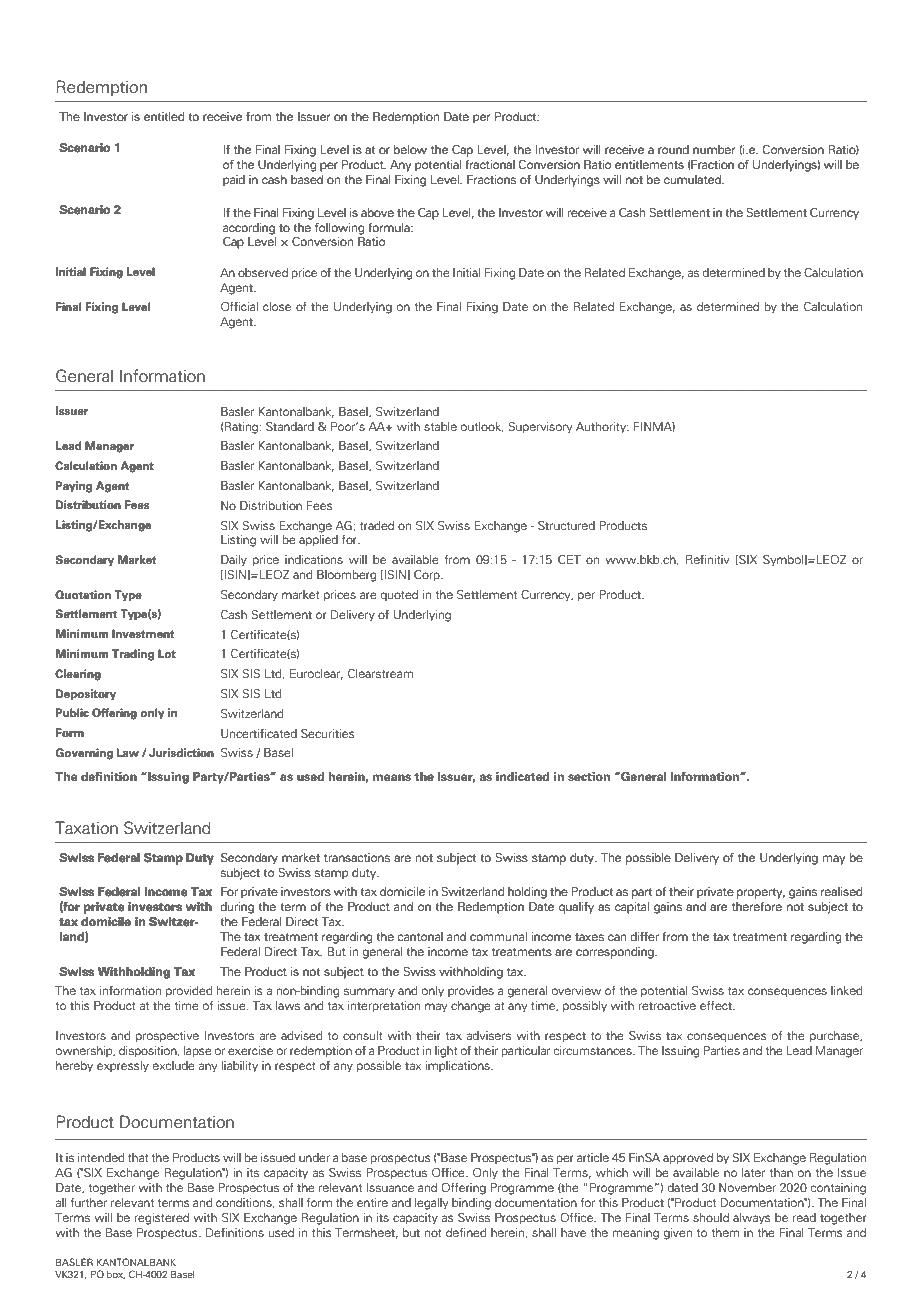 This image has width=924, height=1307. What do you see at coordinates (440, 426) in the image?
I see `stable` at bounding box center [440, 426].
